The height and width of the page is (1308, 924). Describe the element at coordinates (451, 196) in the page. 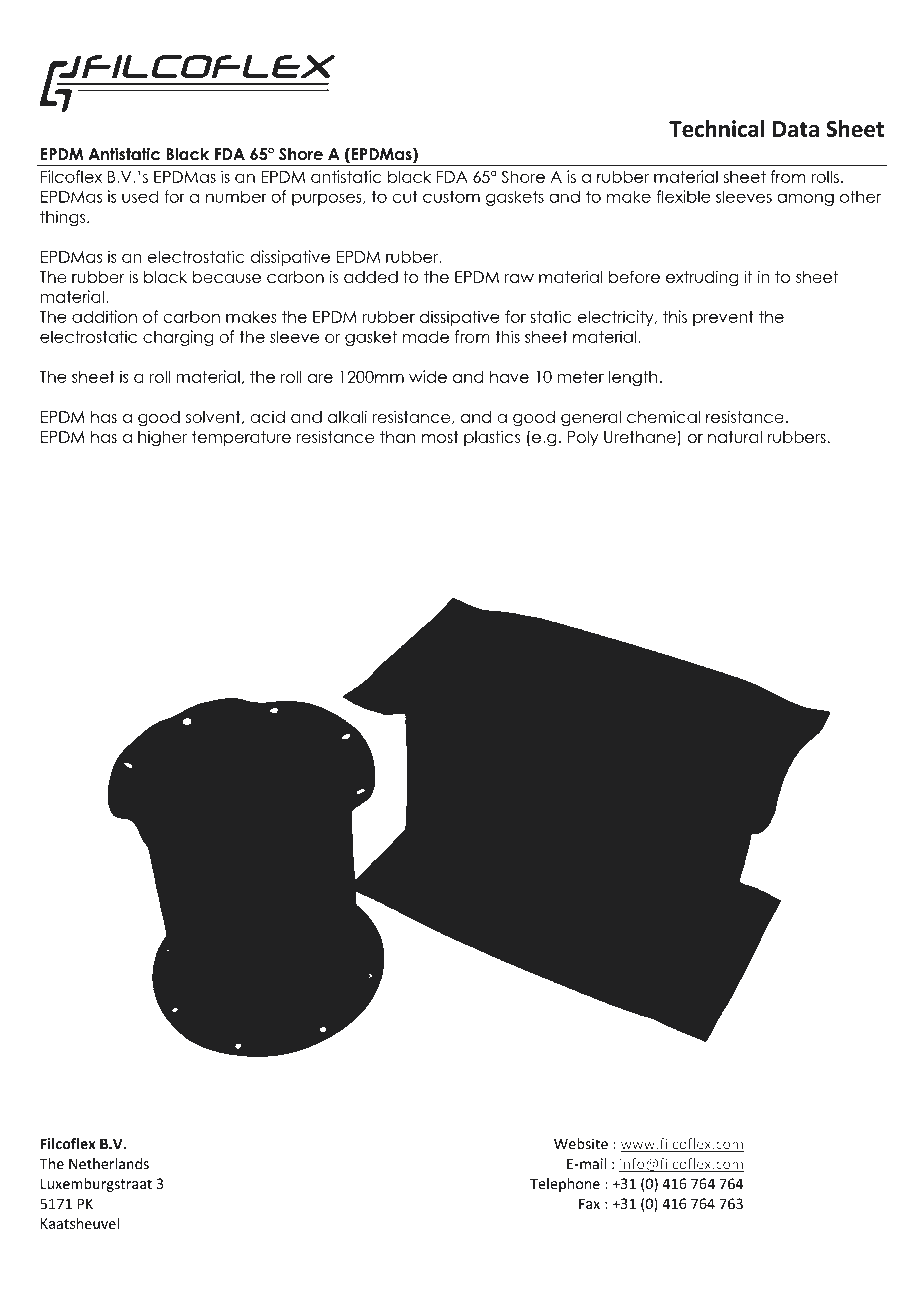

I see `custom` at that location.
